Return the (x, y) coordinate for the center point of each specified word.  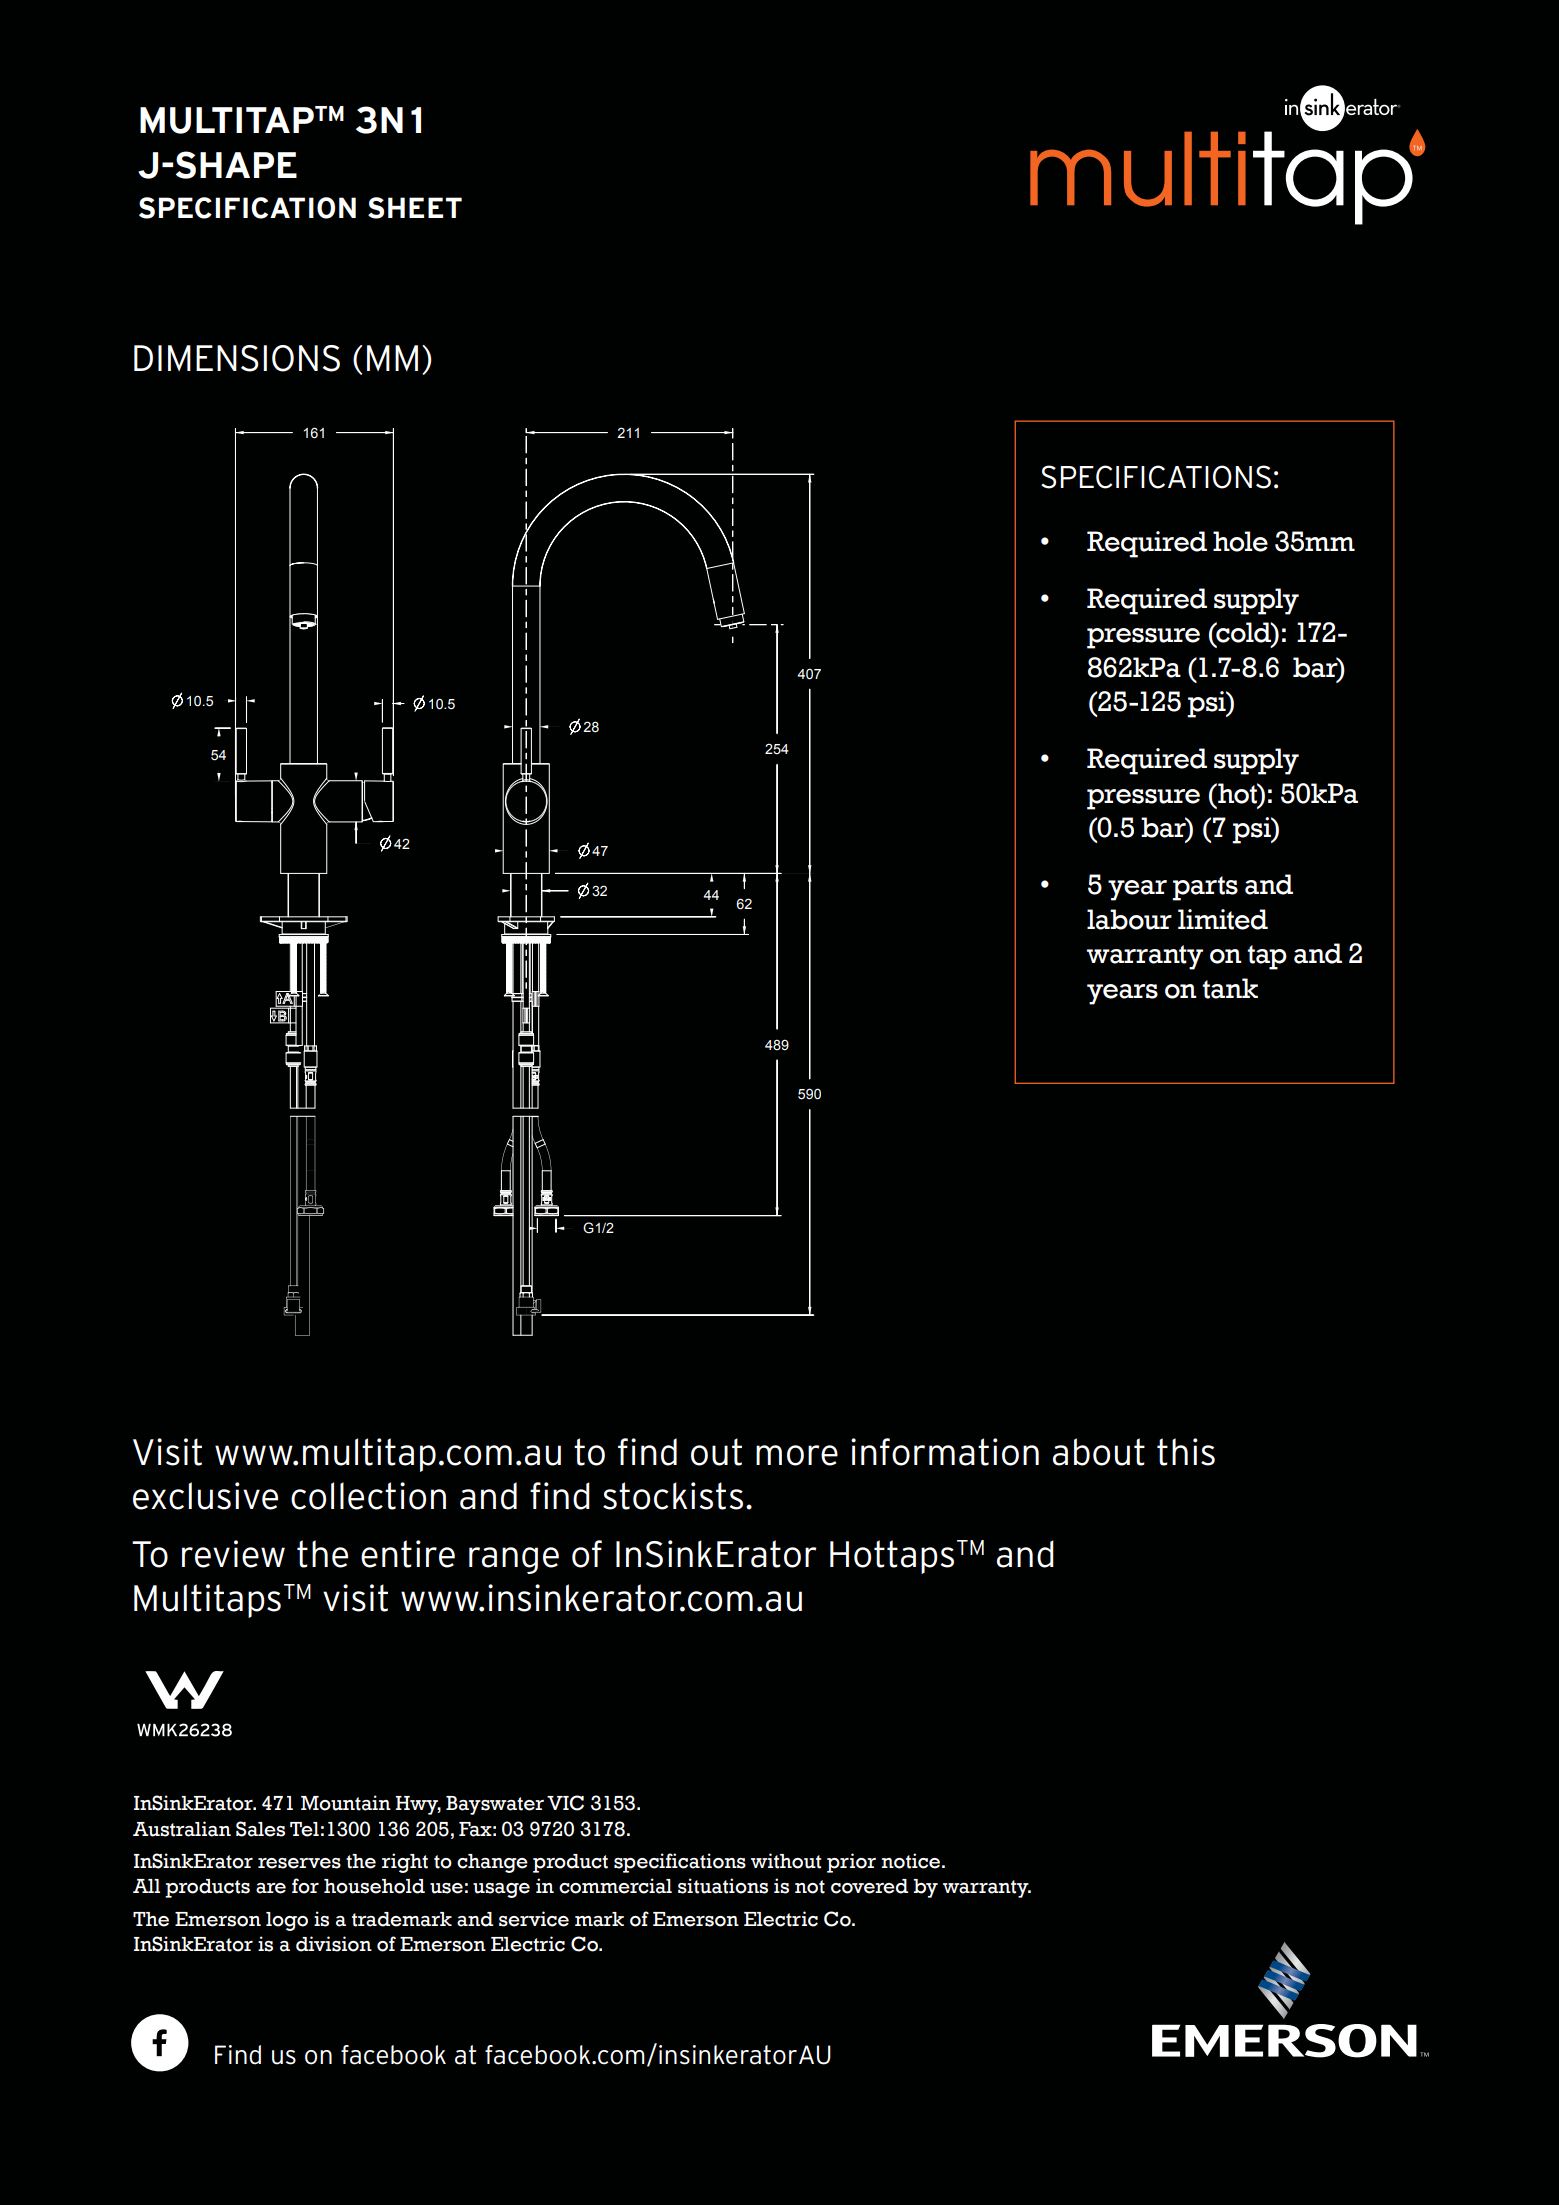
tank (1230, 988)
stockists (673, 1496)
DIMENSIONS (237, 358)
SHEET (415, 208)
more (797, 1455)
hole (1240, 541)
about (1099, 1452)
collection (368, 1496)
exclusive (205, 1496)
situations (723, 1886)
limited (1223, 919)
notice (912, 1861)
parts (1205, 888)
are (271, 1888)
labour (1129, 919)
